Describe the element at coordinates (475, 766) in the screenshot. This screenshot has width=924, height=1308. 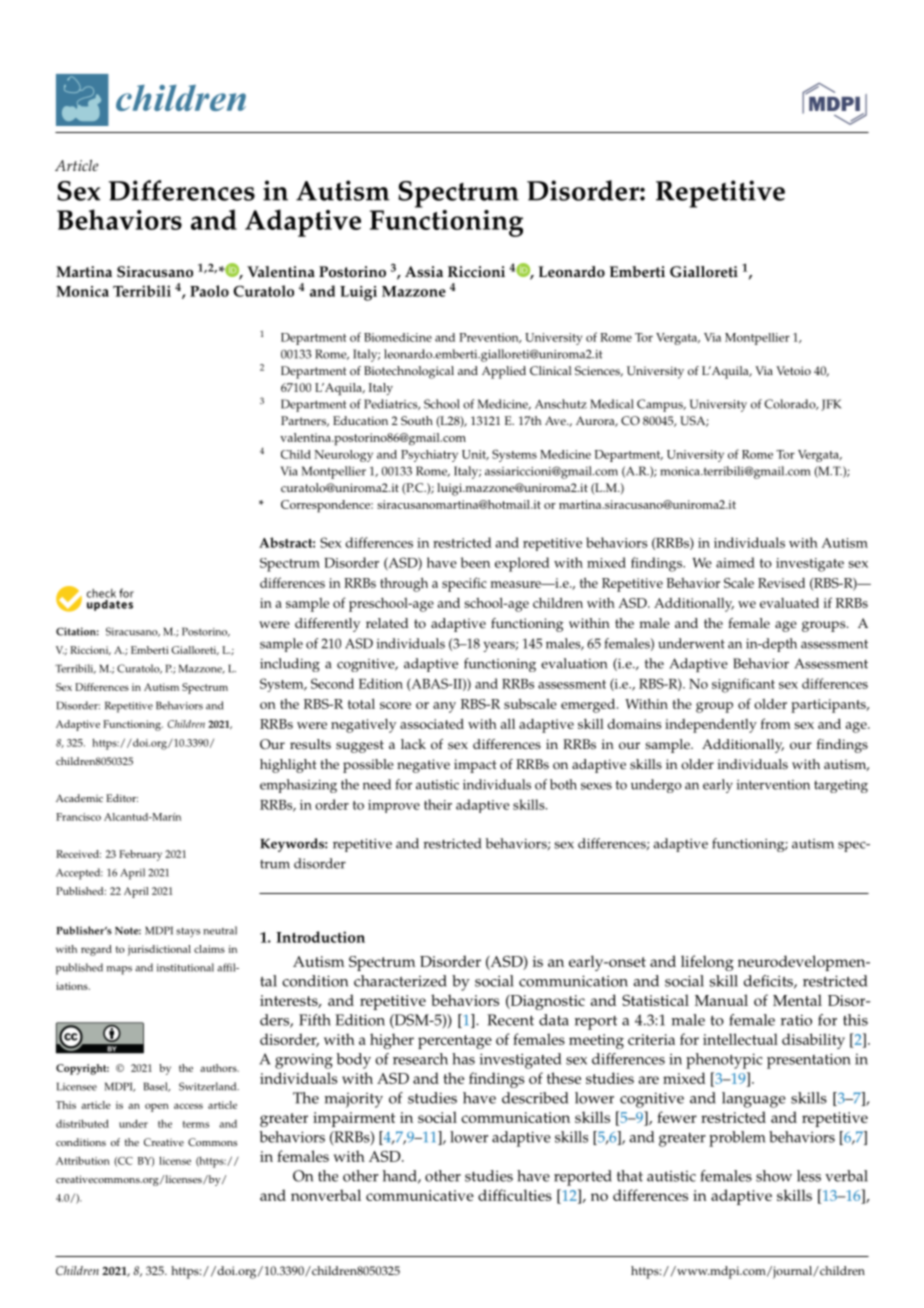
I see `impact` at that location.
